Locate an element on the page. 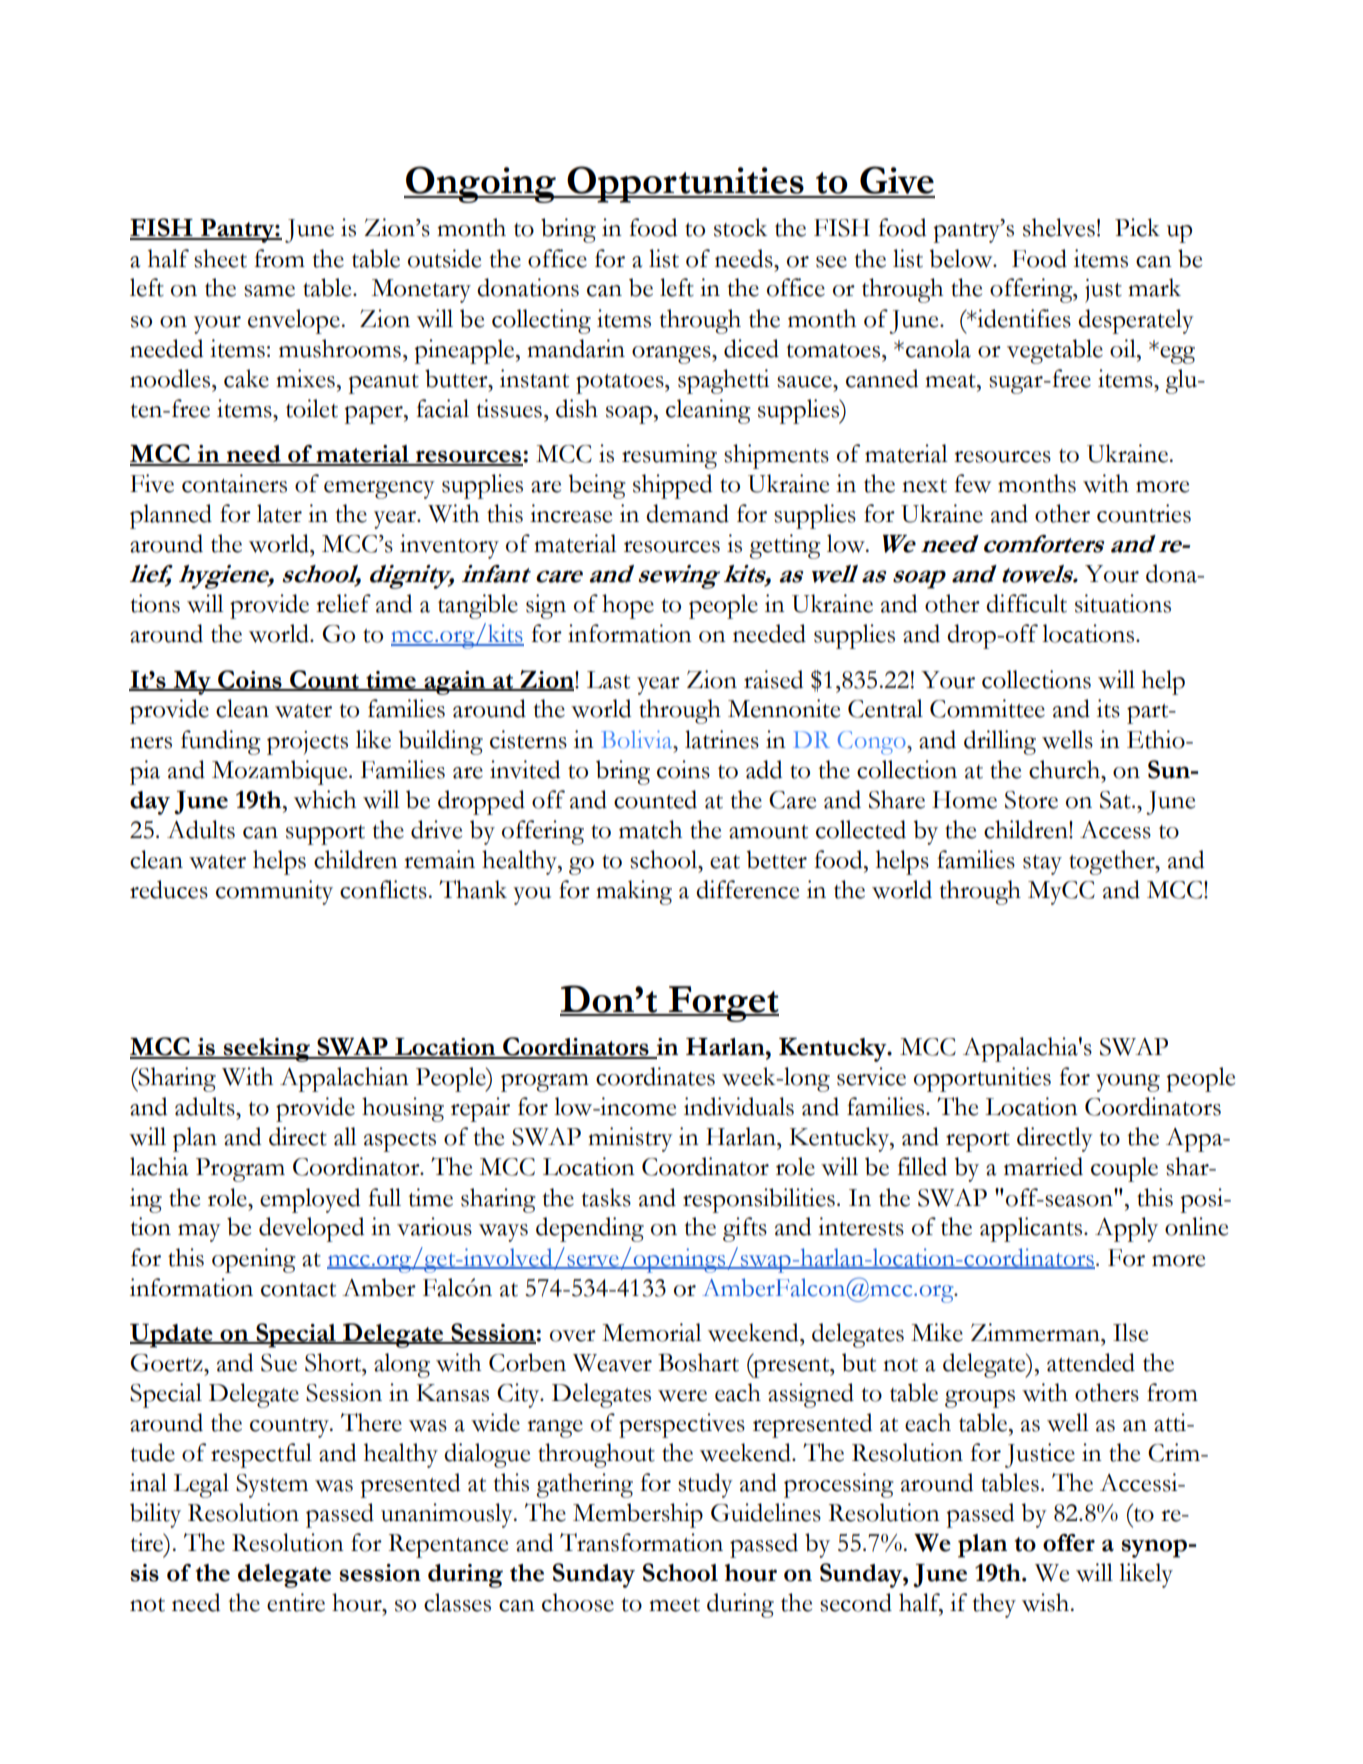 The height and width of the image is (1764, 1363). stock is located at coordinates (740, 227).
